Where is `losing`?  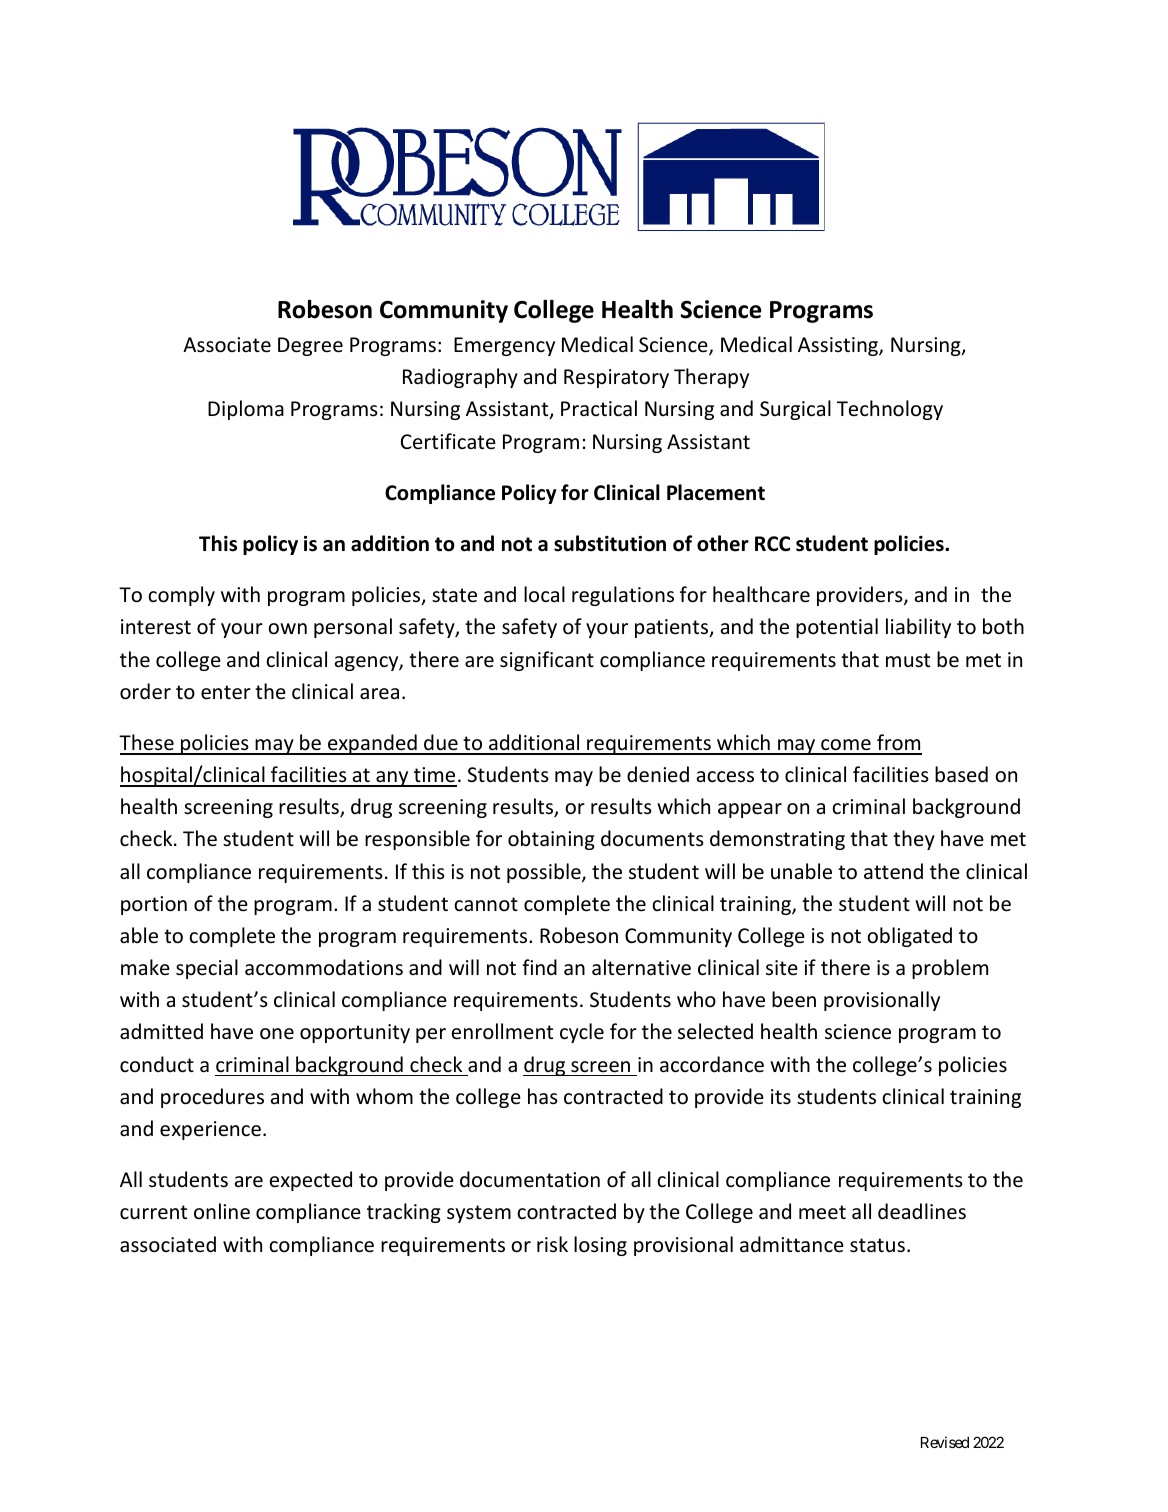
losing is located at coordinates (600, 1246).
